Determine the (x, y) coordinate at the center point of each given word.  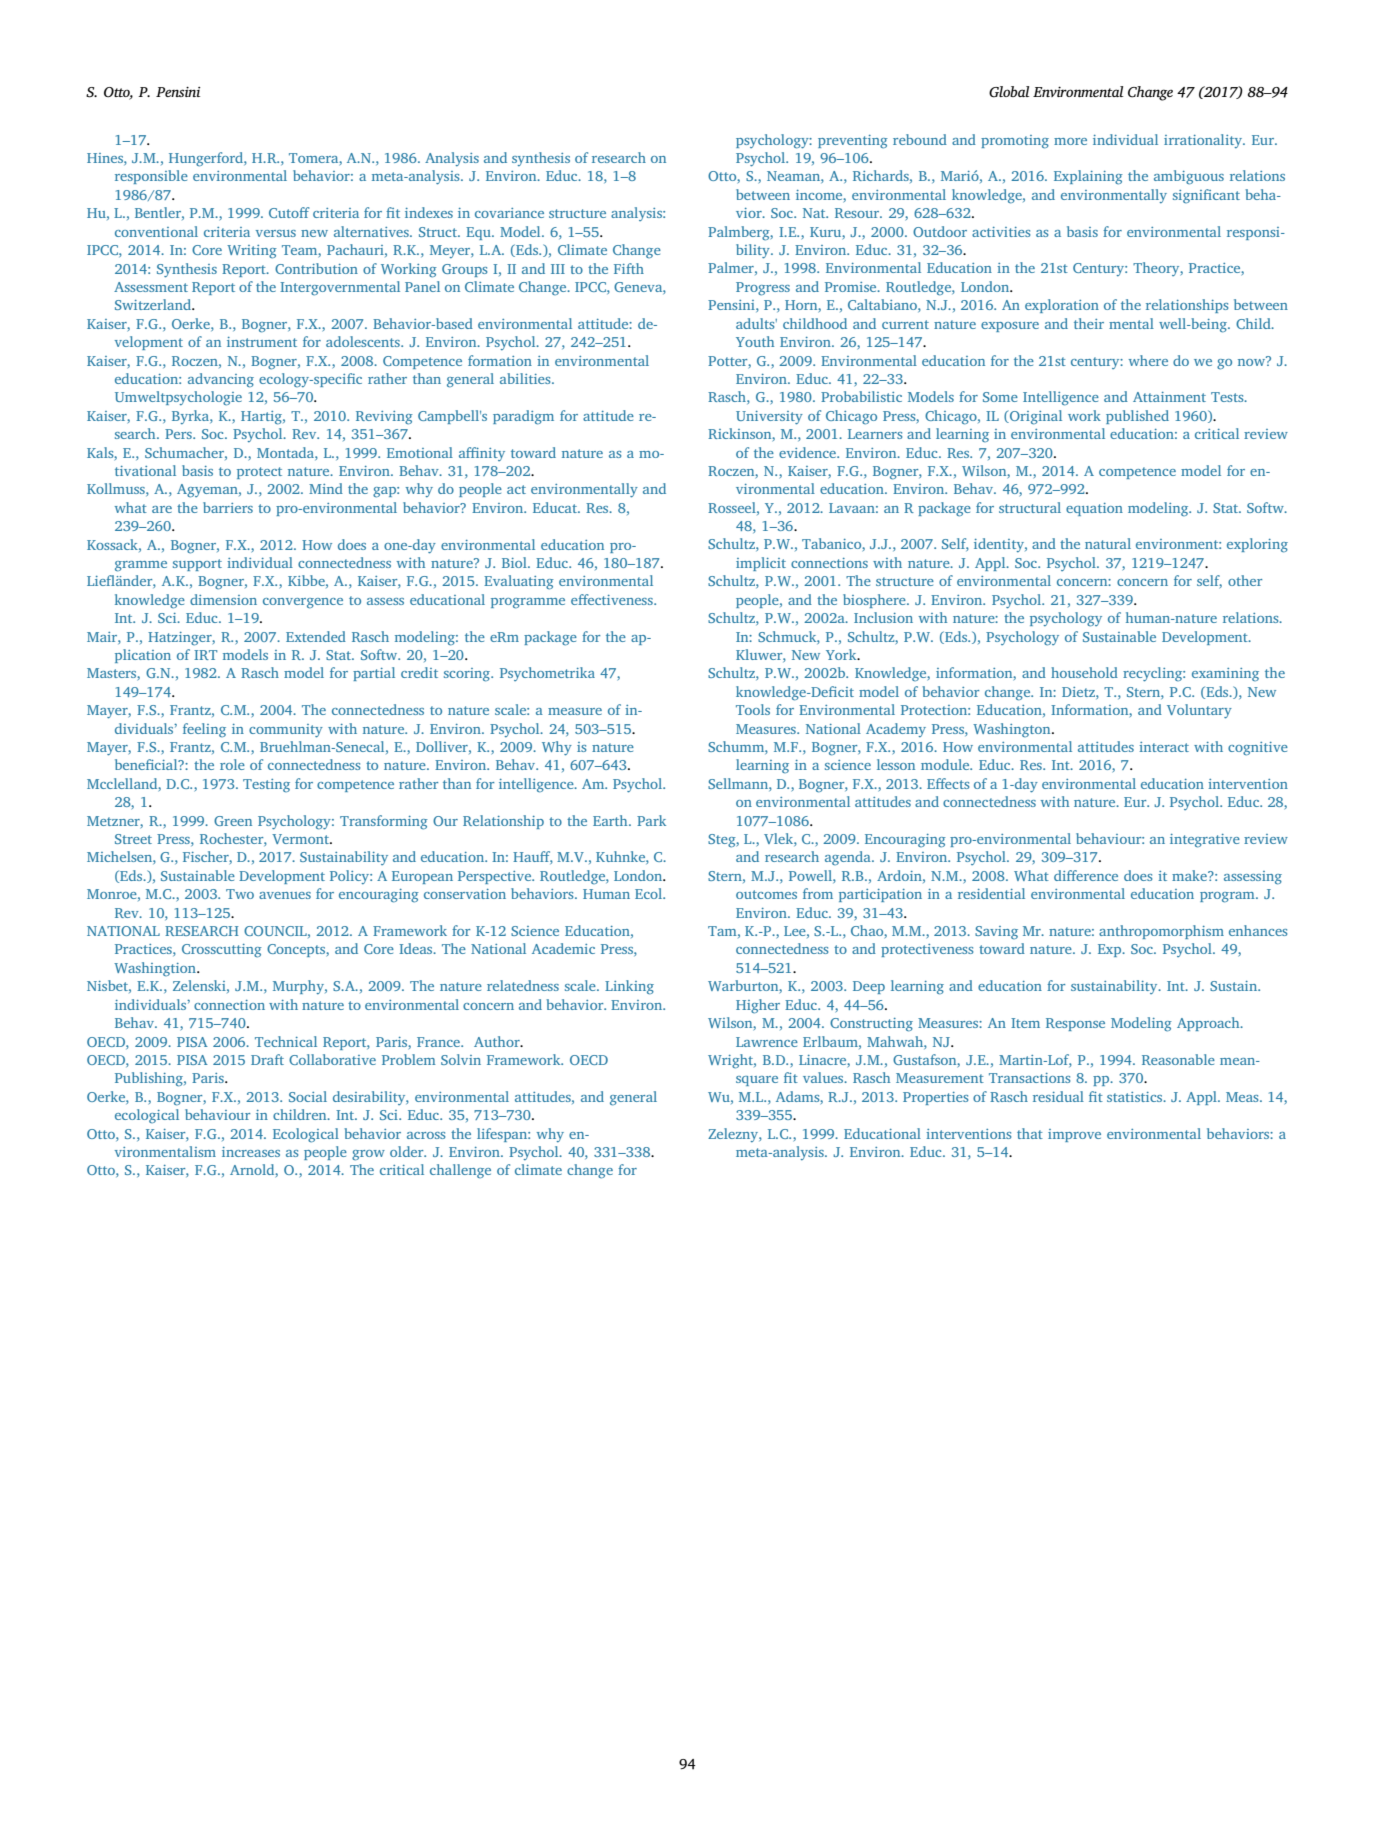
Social (308, 1096)
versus (276, 233)
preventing (853, 142)
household (1084, 672)
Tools (753, 709)
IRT (205, 655)
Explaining (1088, 177)
